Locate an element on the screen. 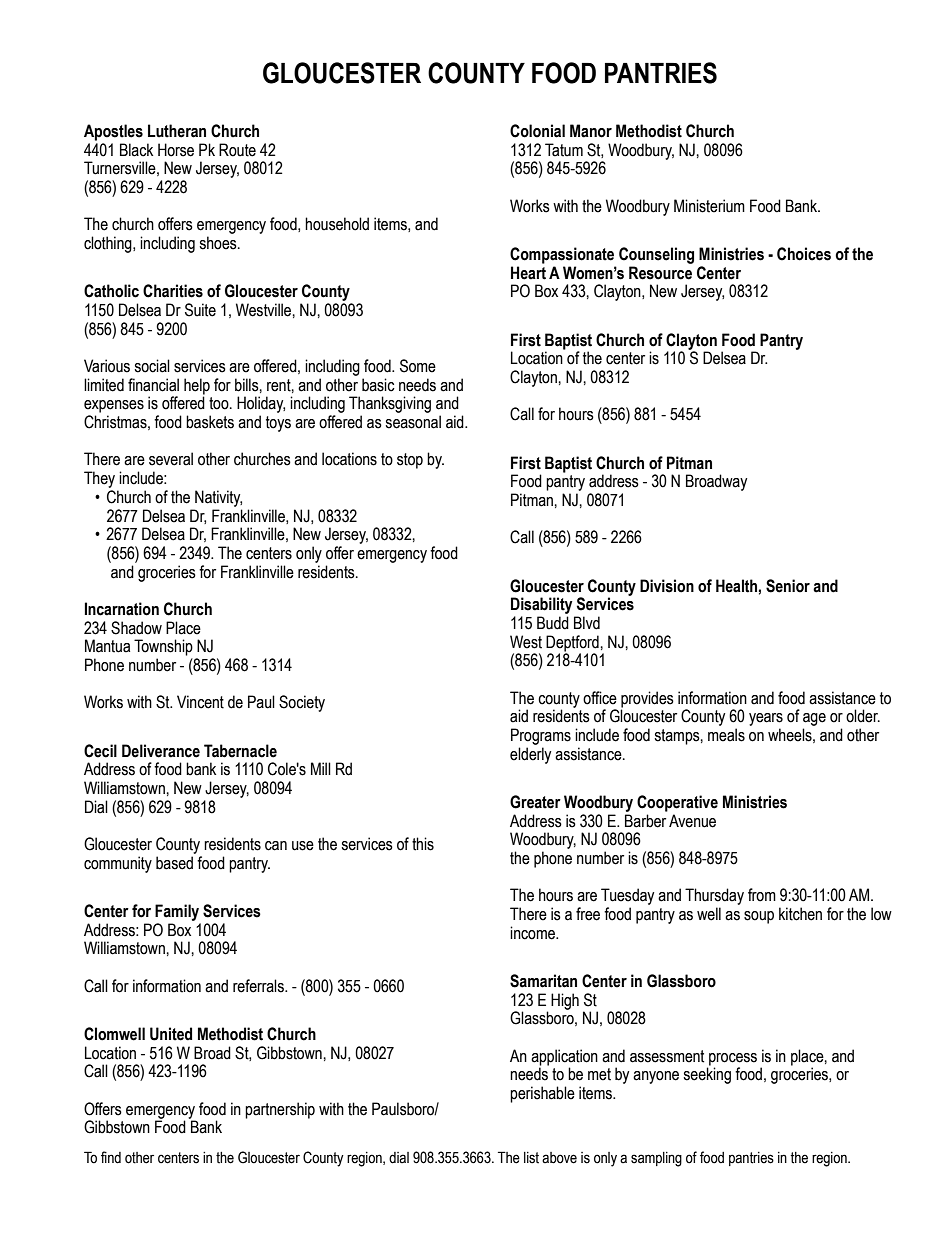 This screenshot has width=952, height=1233. seeking is located at coordinates (707, 1075).
